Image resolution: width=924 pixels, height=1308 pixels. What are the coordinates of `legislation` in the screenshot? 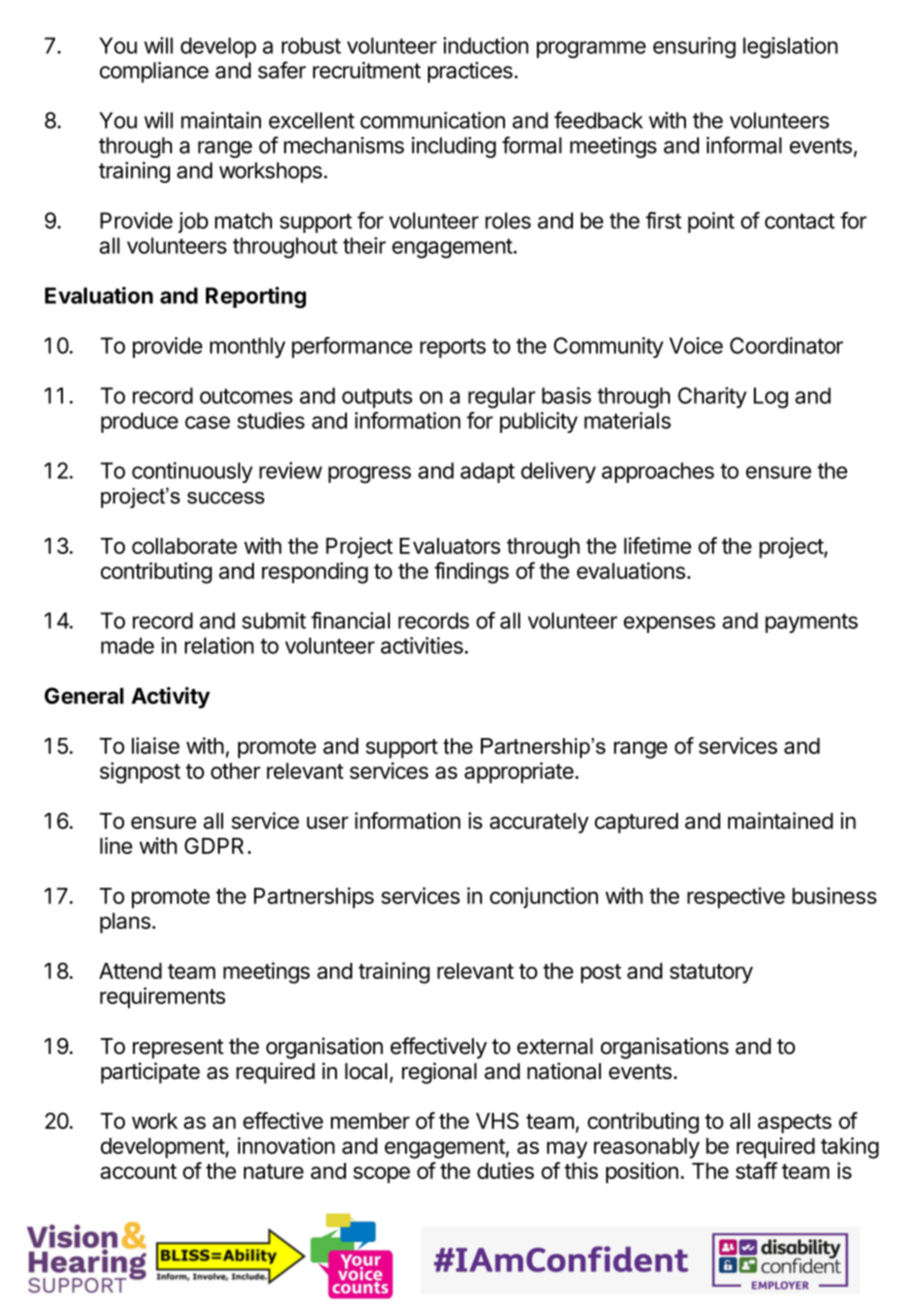 It's located at (790, 47).
